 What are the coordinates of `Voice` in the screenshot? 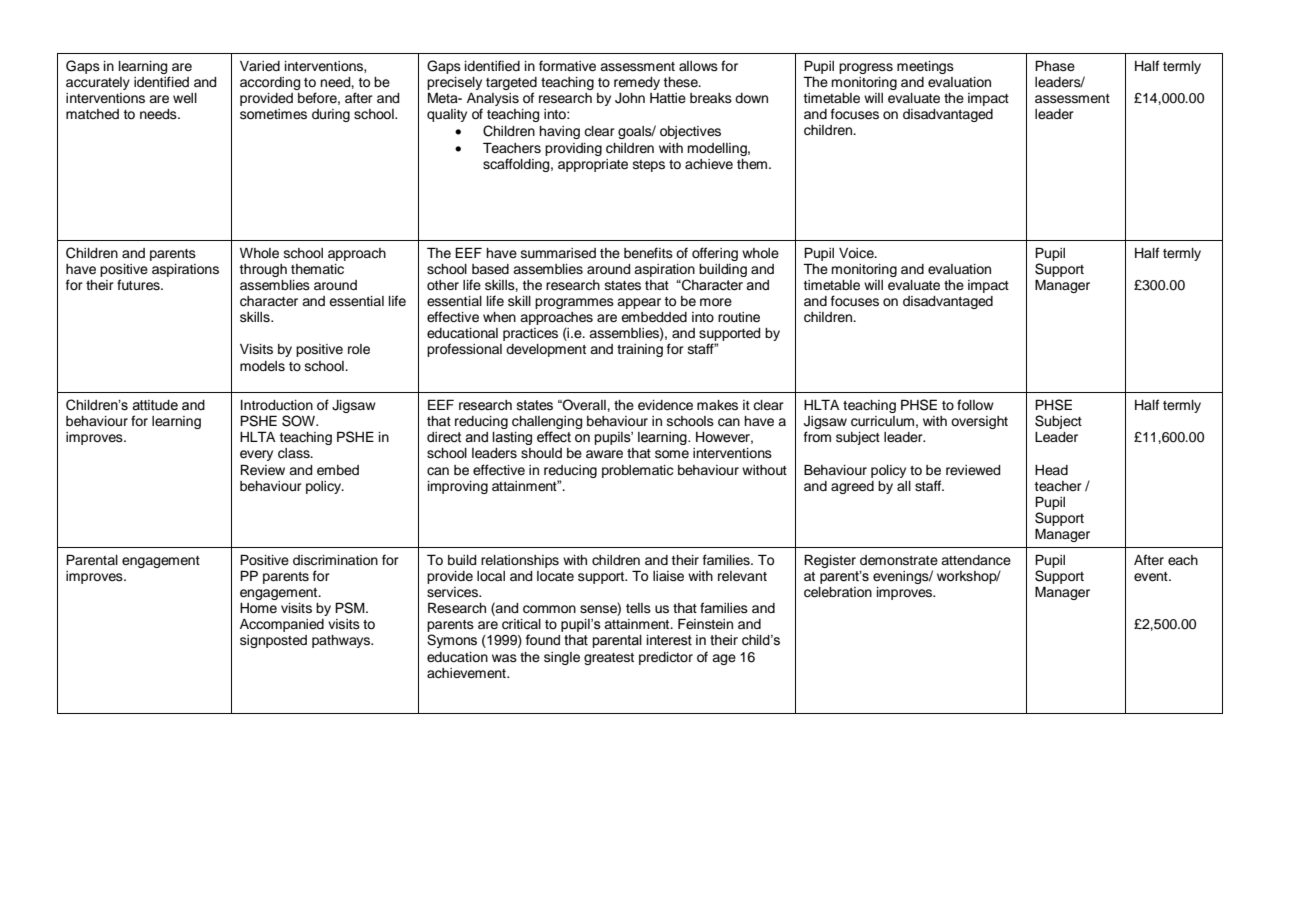 It's located at (857, 253).
